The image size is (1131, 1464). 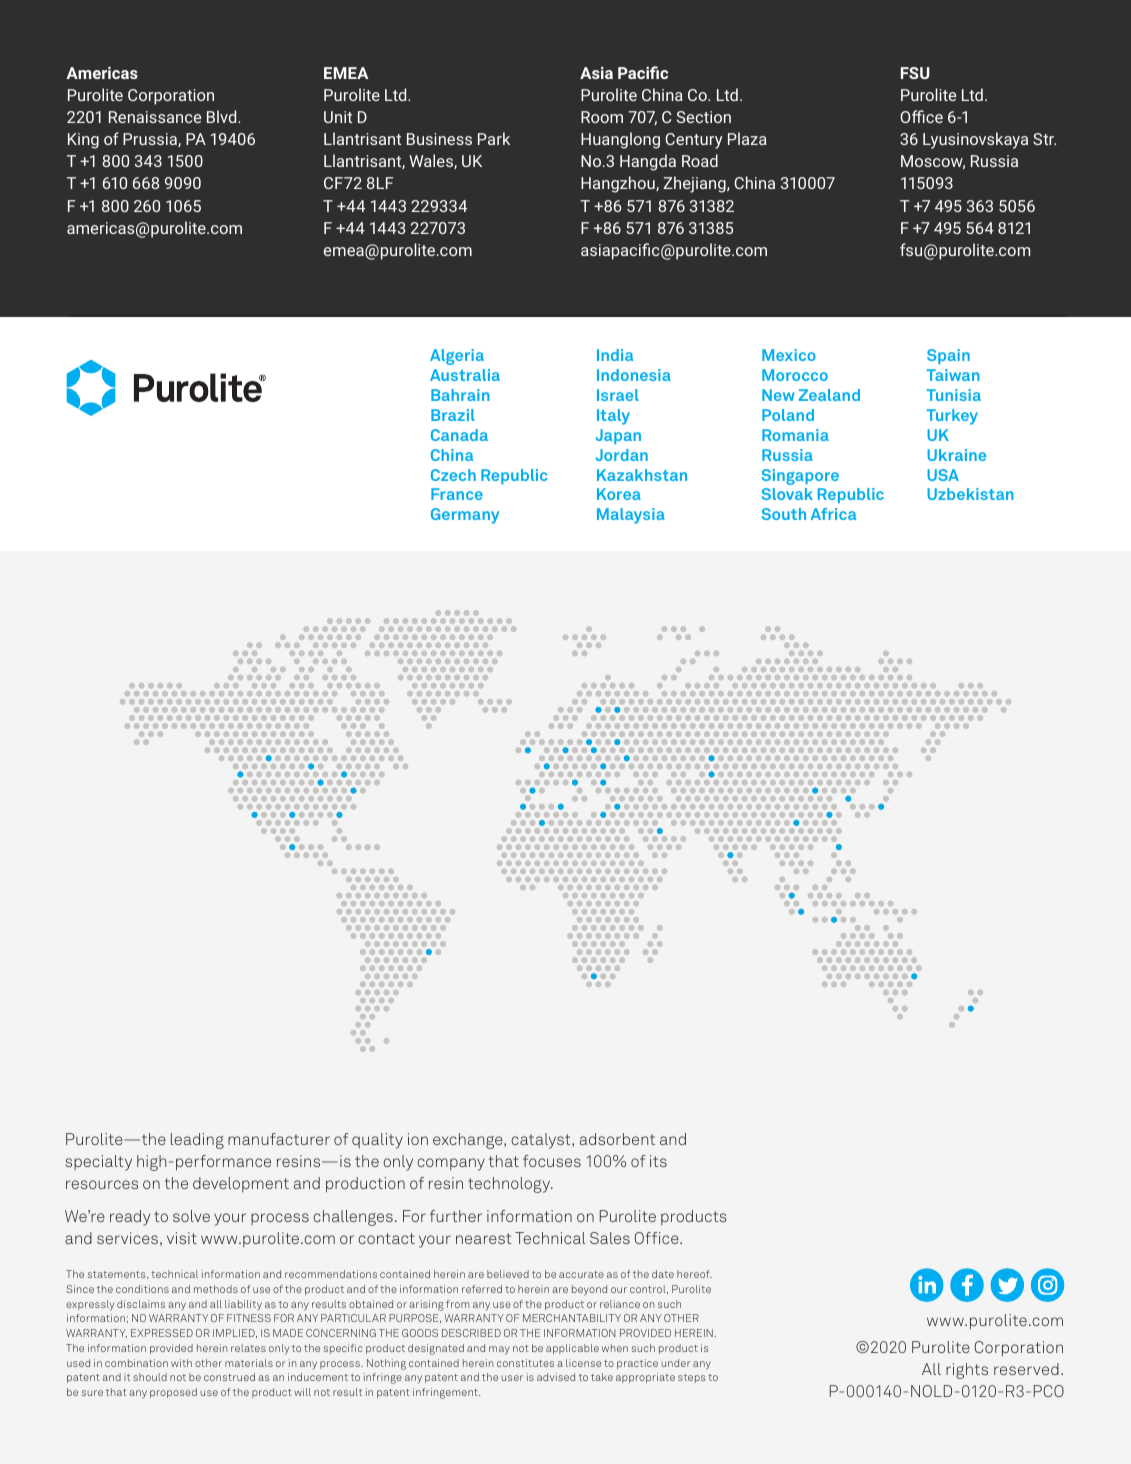 I want to click on Plaza, so click(x=747, y=138).
